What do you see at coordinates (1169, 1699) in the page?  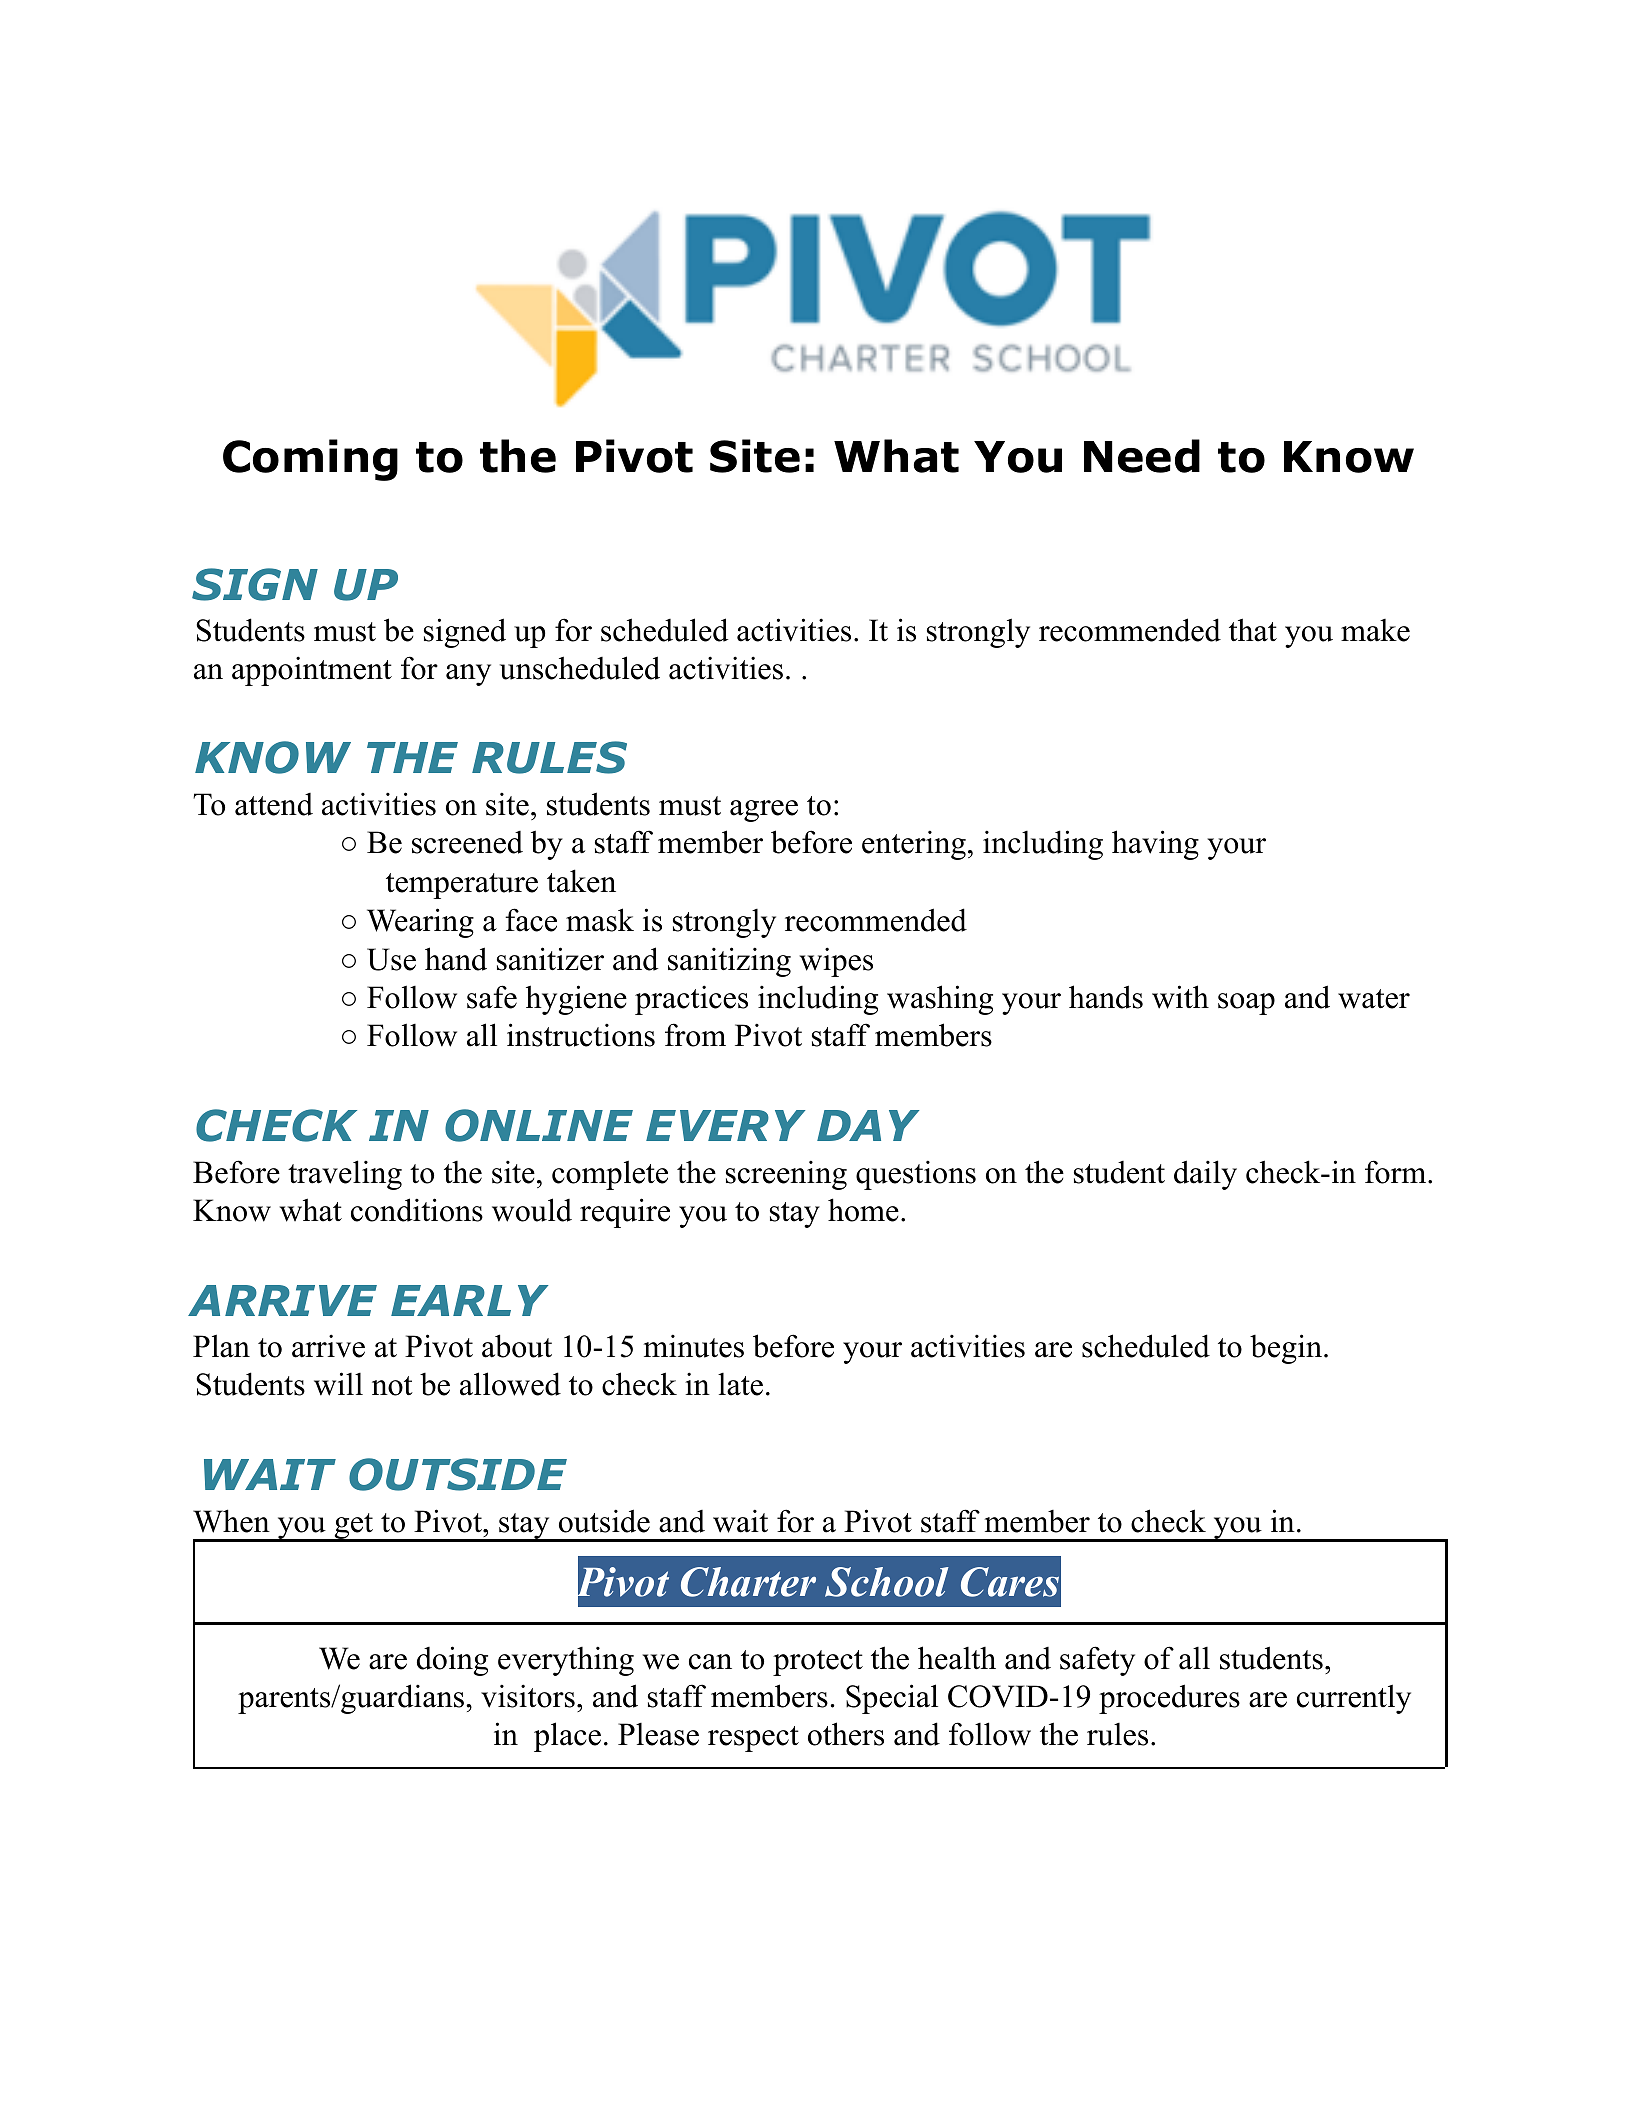 I see `procedures` at bounding box center [1169, 1699].
